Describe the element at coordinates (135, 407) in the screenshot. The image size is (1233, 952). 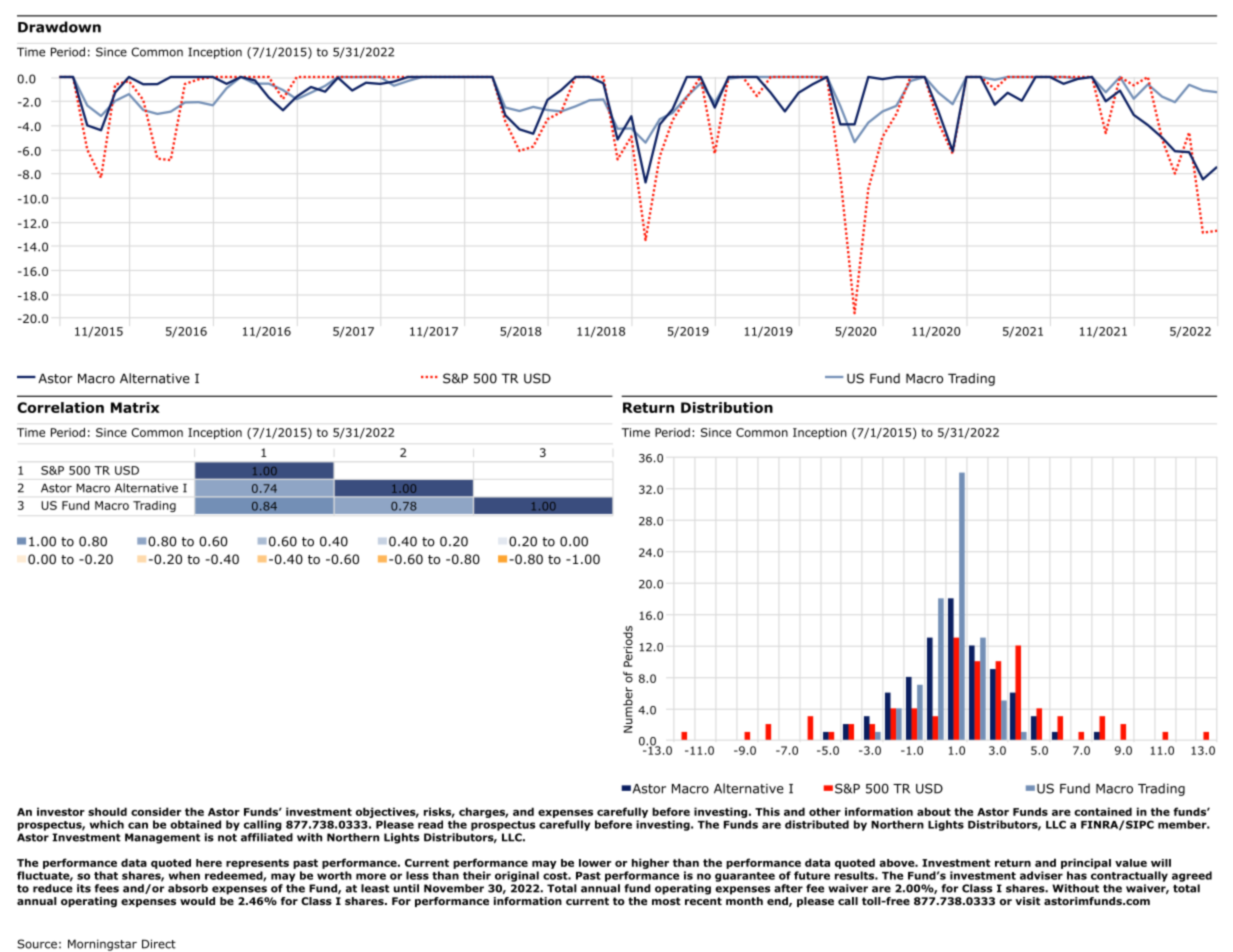
I see `Matrix` at that location.
